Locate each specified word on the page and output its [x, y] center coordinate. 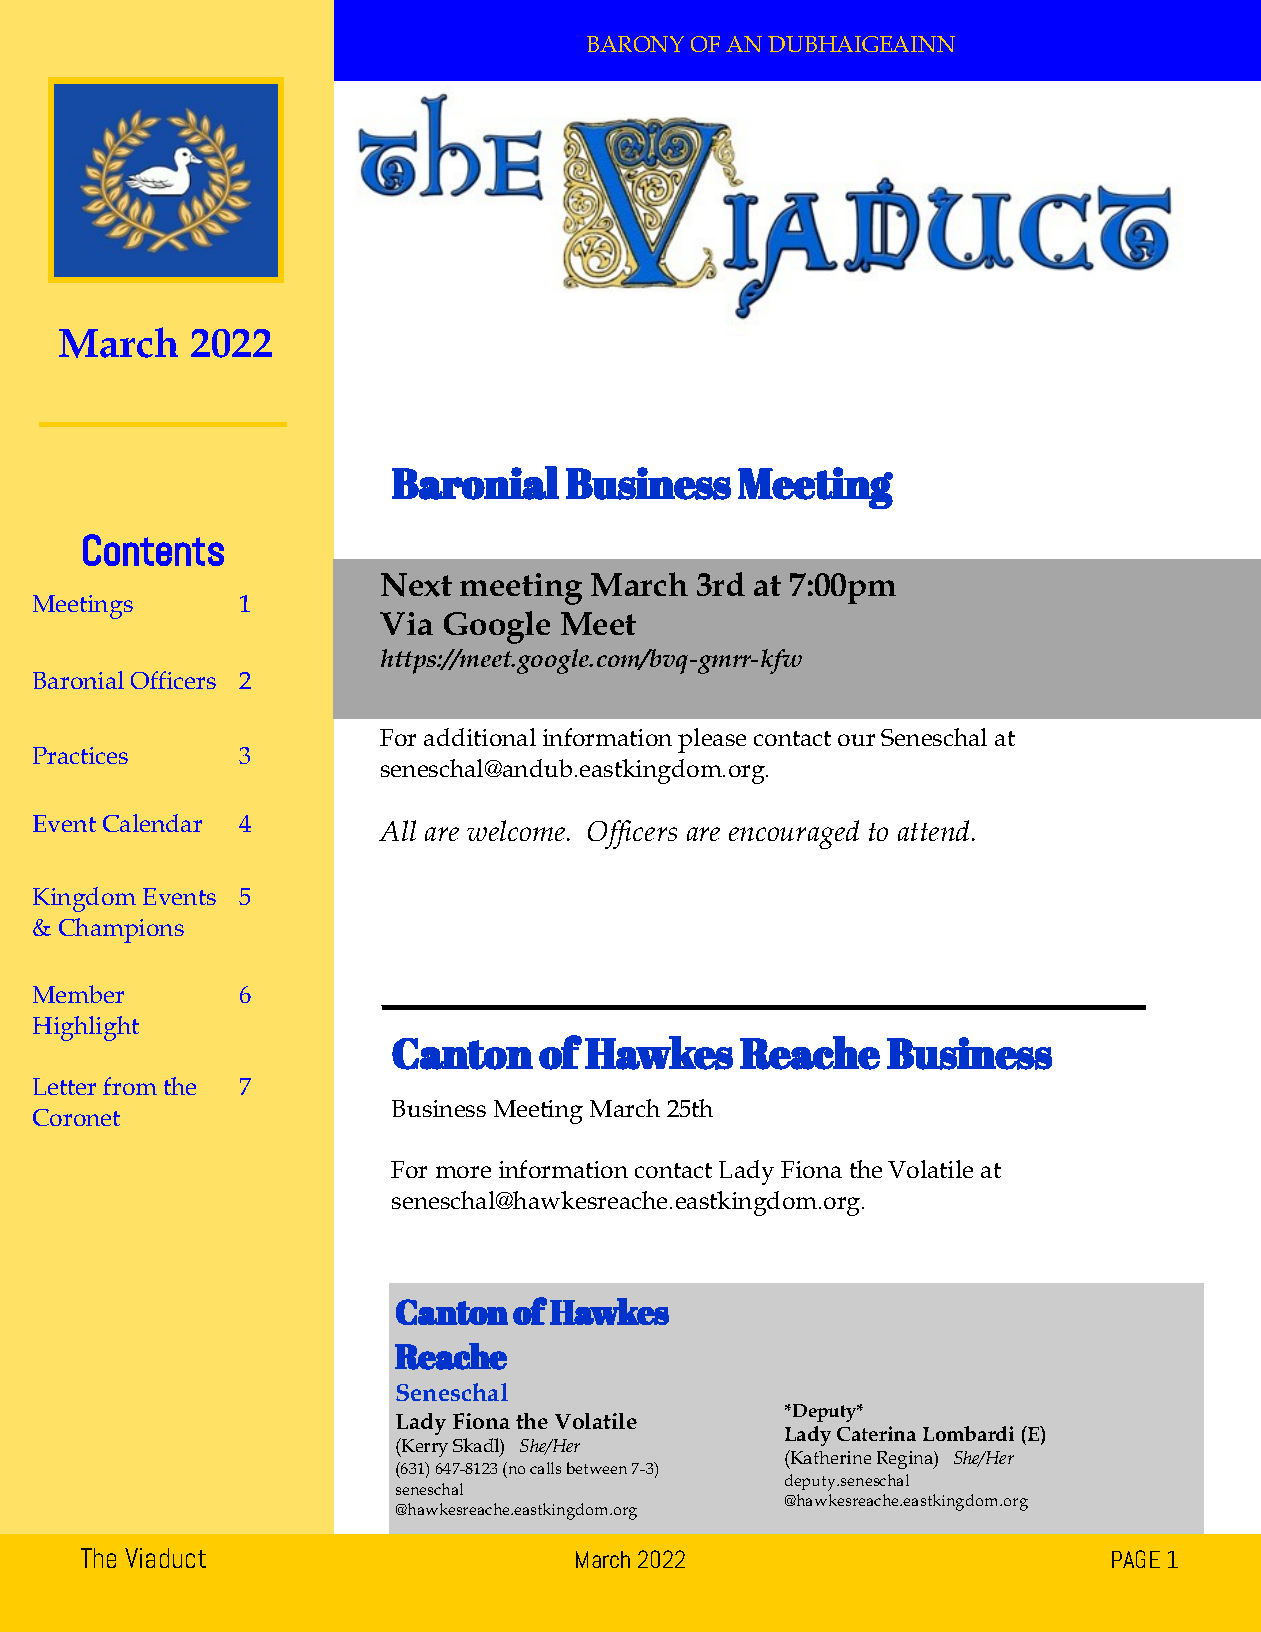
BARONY [635, 44]
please [712, 740]
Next [416, 585]
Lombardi [968, 1433]
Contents [153, 550]
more [463, 1172]
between [597, 1468]
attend [935, 830]
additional [480, 737]
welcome [517, 830]
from [130, 1086]
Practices [80, 755]
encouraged [794, 834]
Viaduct [165, 1558]
